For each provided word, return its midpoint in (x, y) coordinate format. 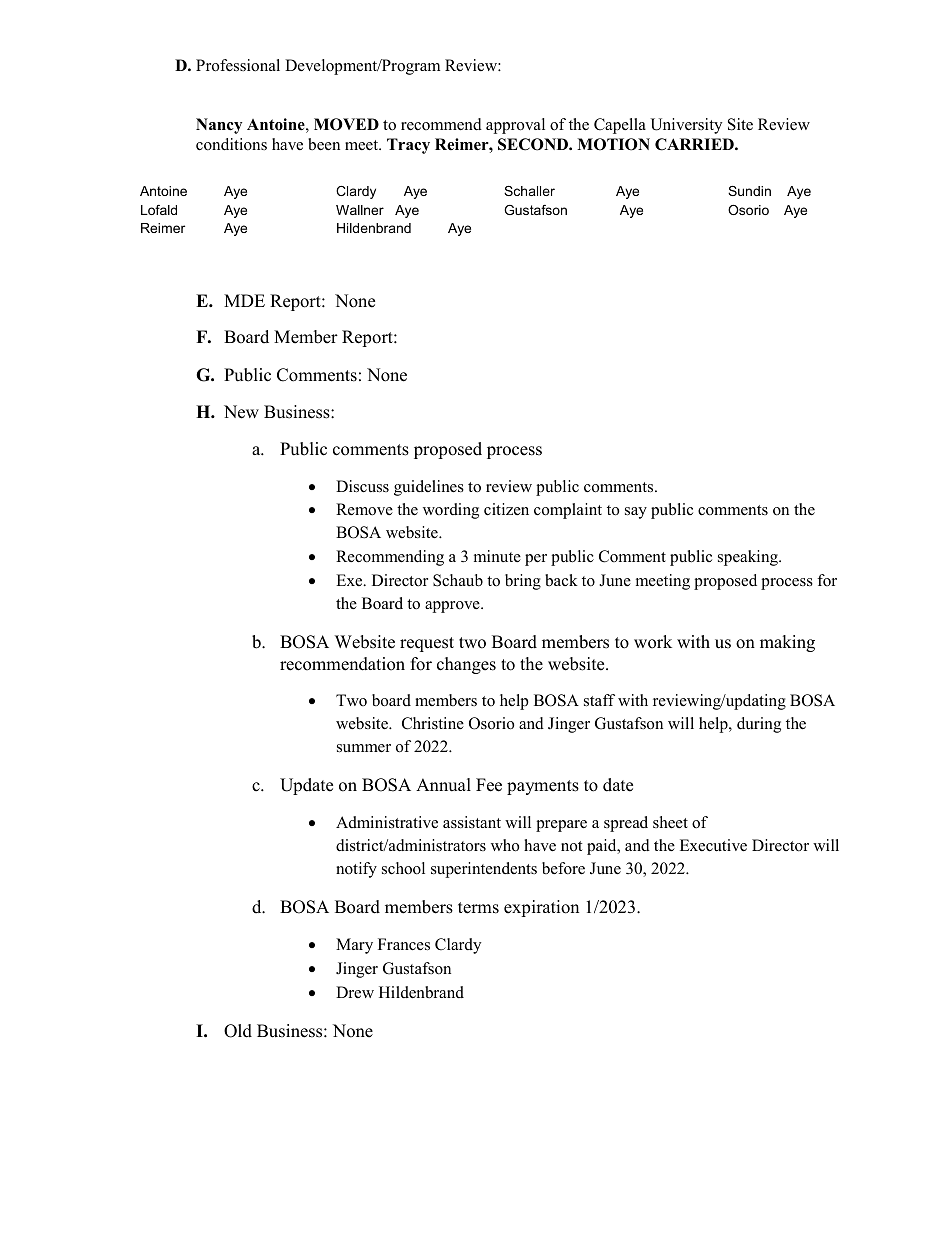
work (653, 642)
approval (515, 126)
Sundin (749, 191)
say (636, 513)
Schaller (529, 191)
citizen (506, 509)
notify (356, 870)
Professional (238, 65)
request (427, 644)
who (505, 845)
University (686, 126)
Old (238, 1031)
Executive (713, 845)
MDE (244, 300)
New (241, 412)
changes (466, 665)
